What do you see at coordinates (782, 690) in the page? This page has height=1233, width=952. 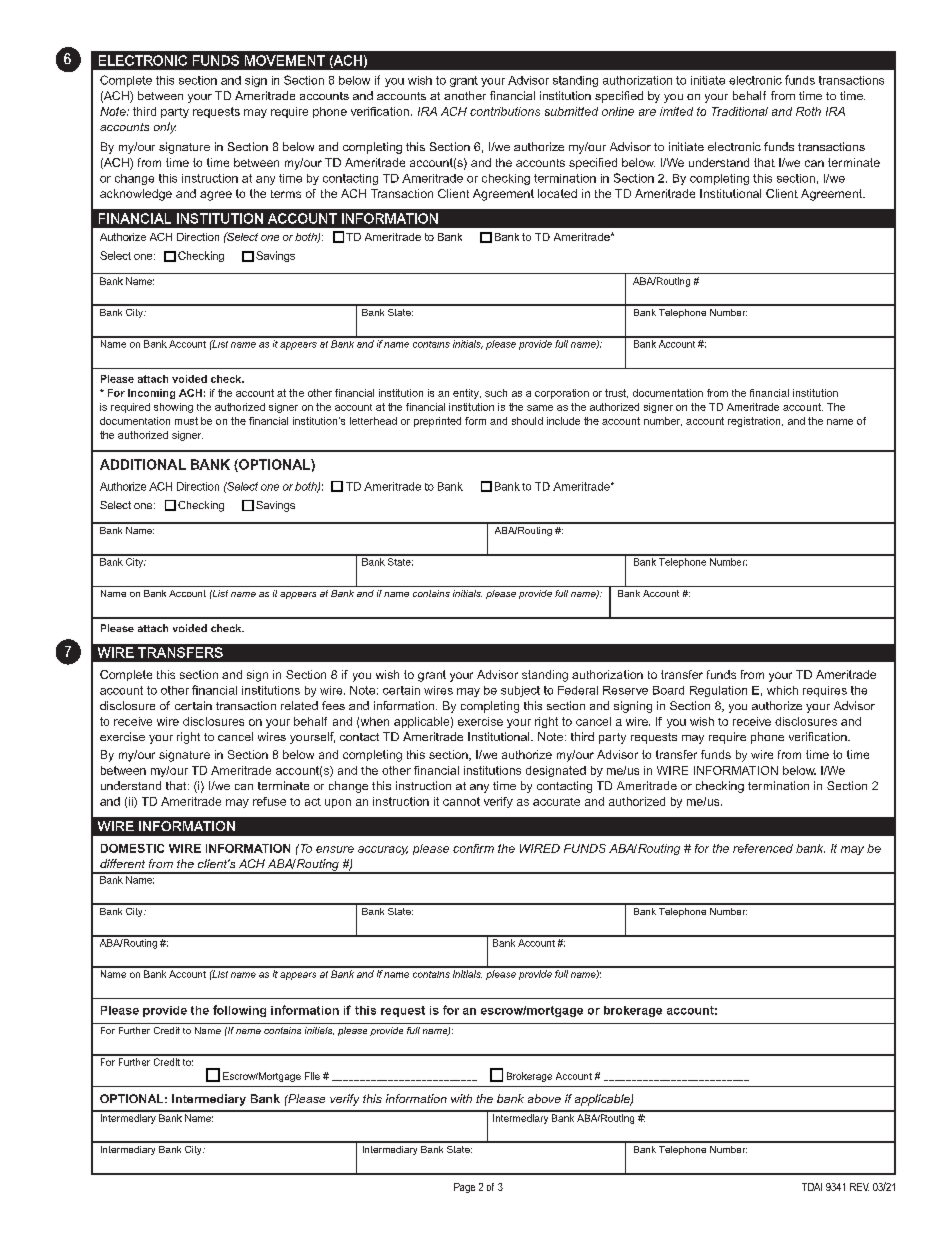 I see `which` at bounding box center [782, 690].
